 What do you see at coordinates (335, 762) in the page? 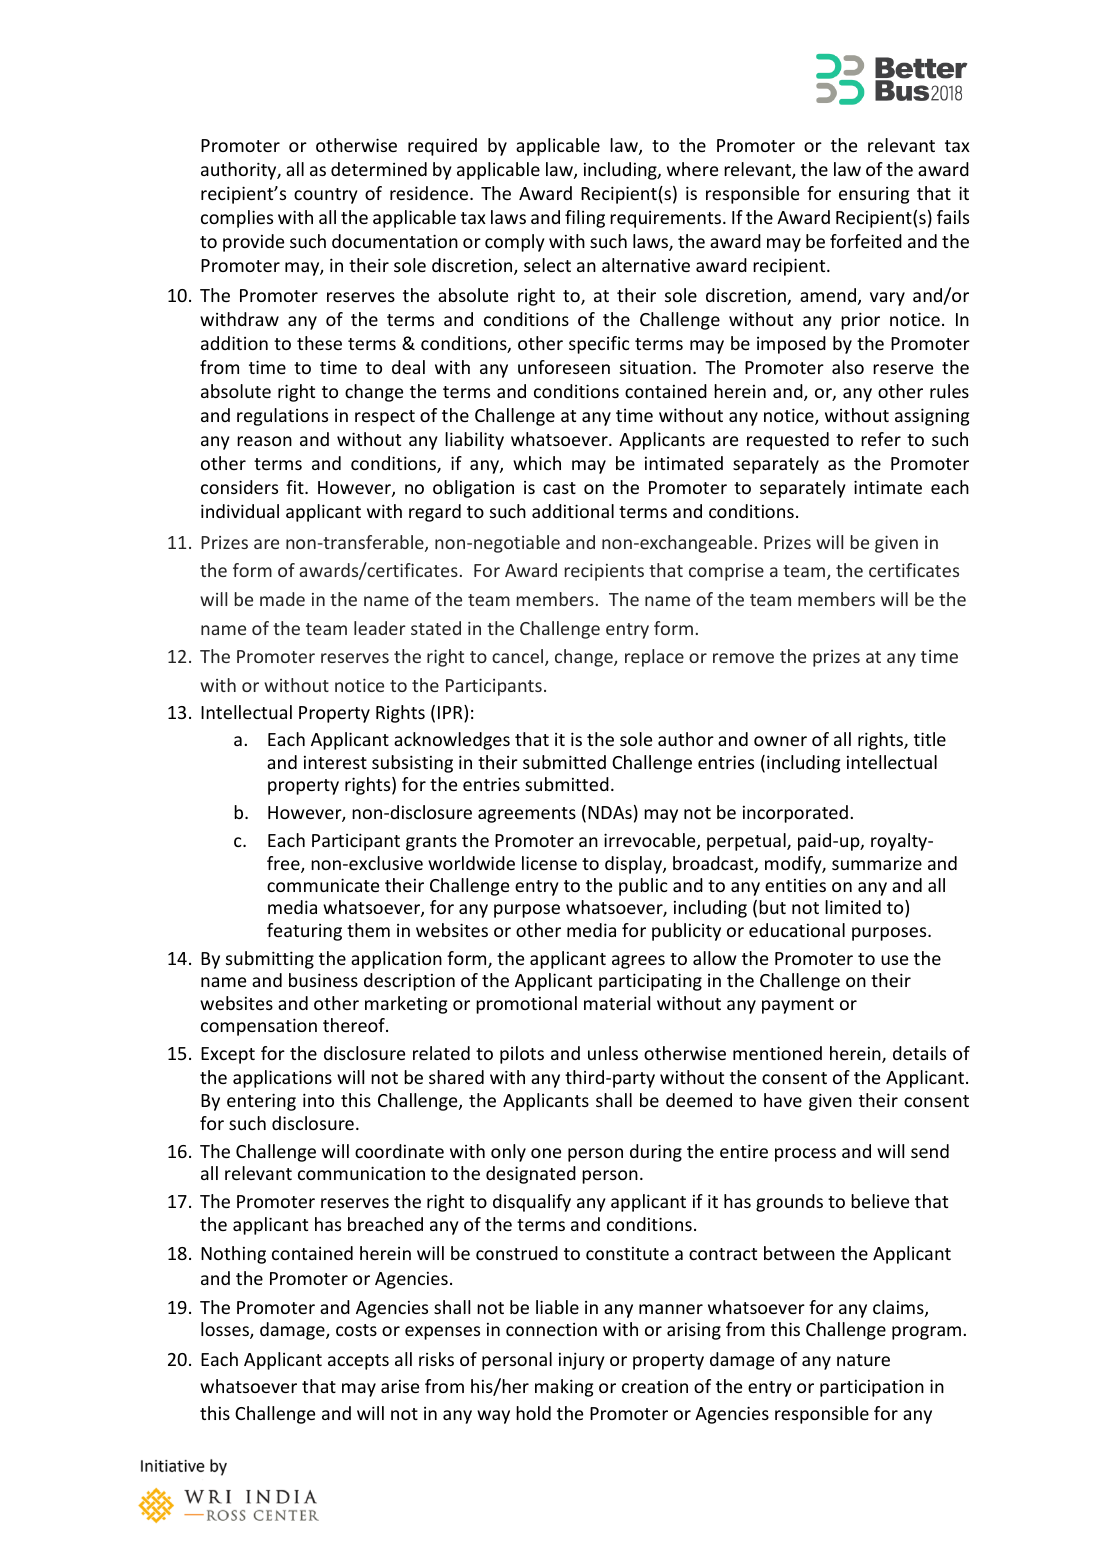
I see `interest` at bounding box center [335, 762].
